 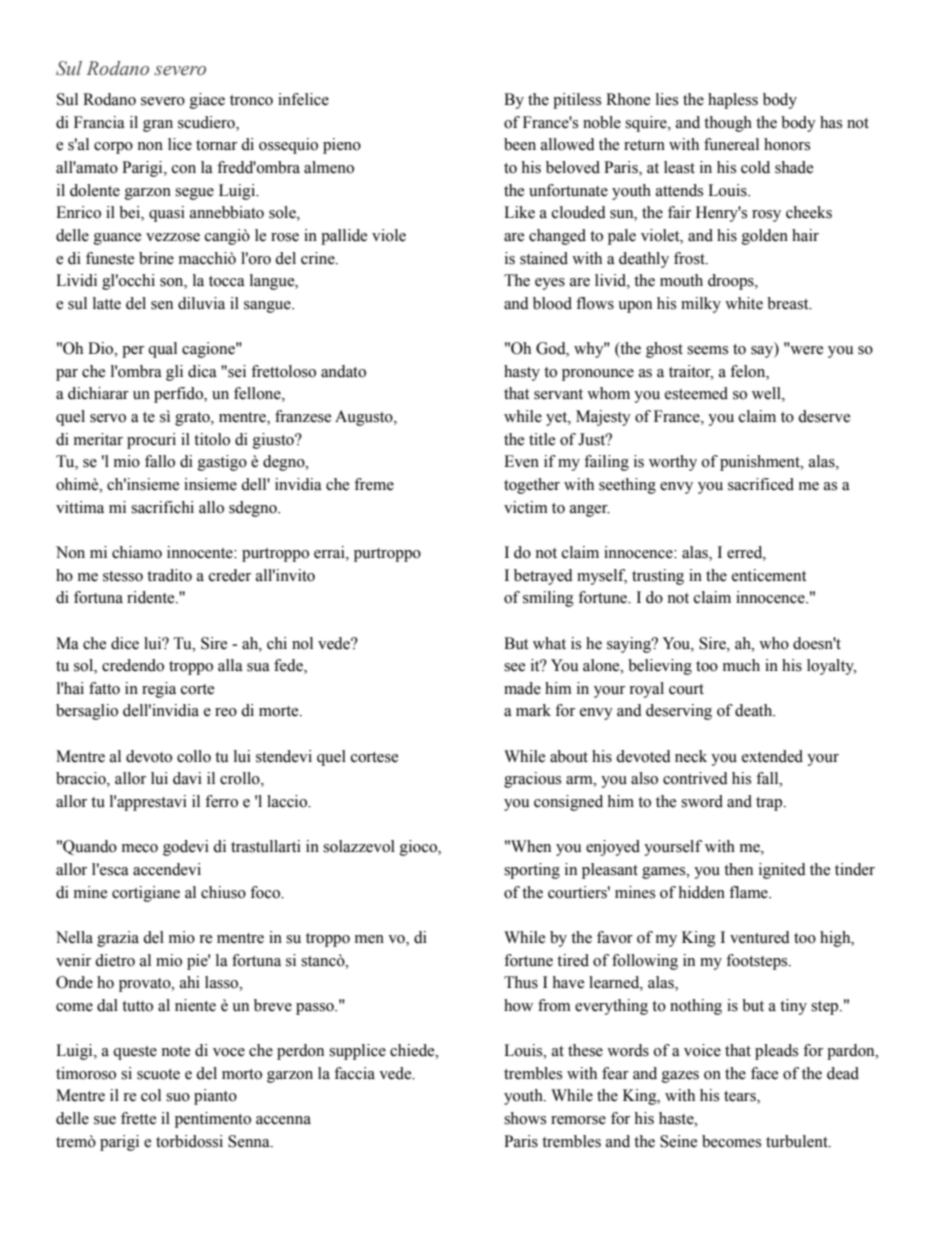 I want to click on smiling, so click(x=548, y=599).
